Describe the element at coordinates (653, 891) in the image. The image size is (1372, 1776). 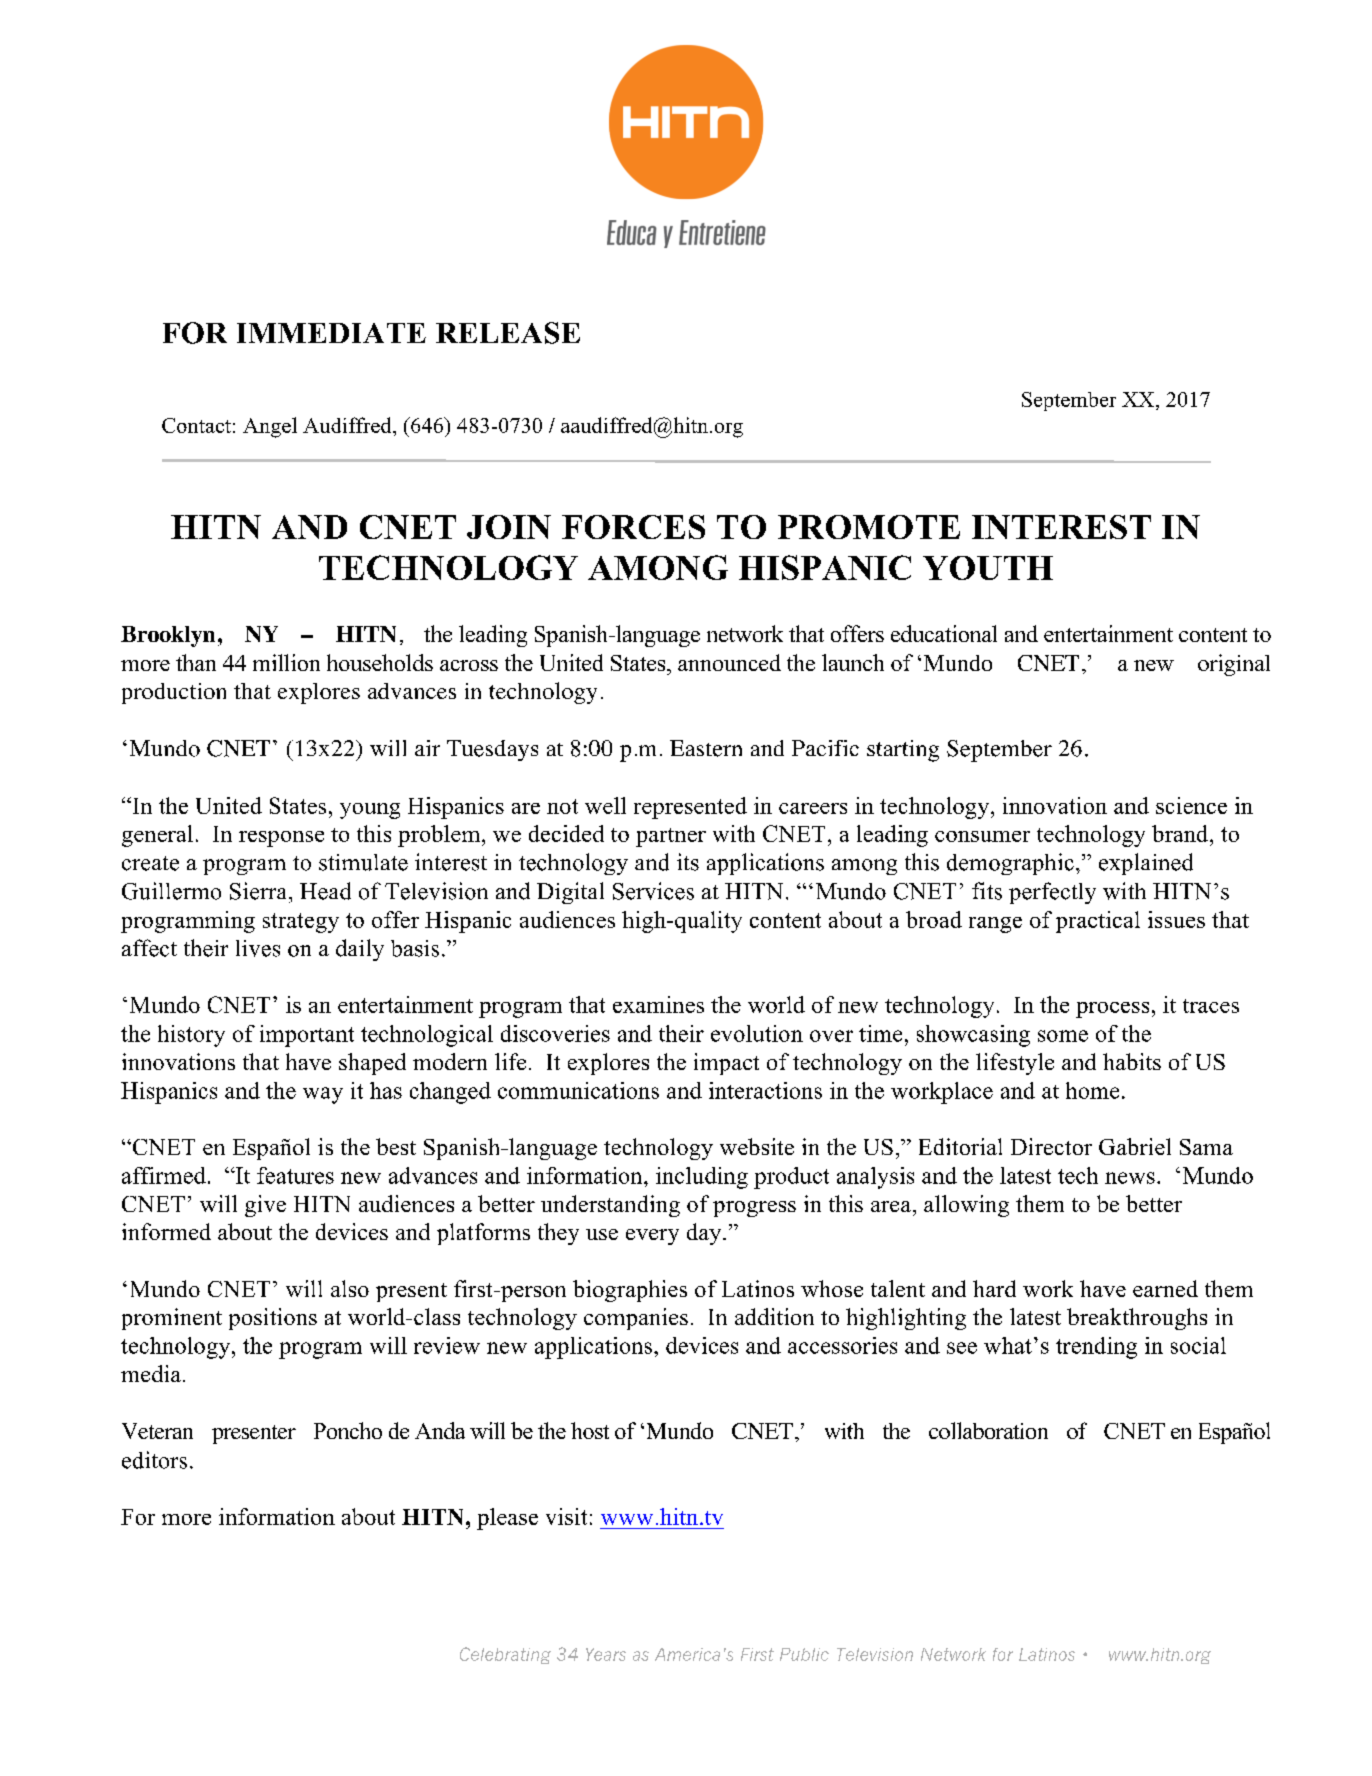
I see `Services` at that location.
